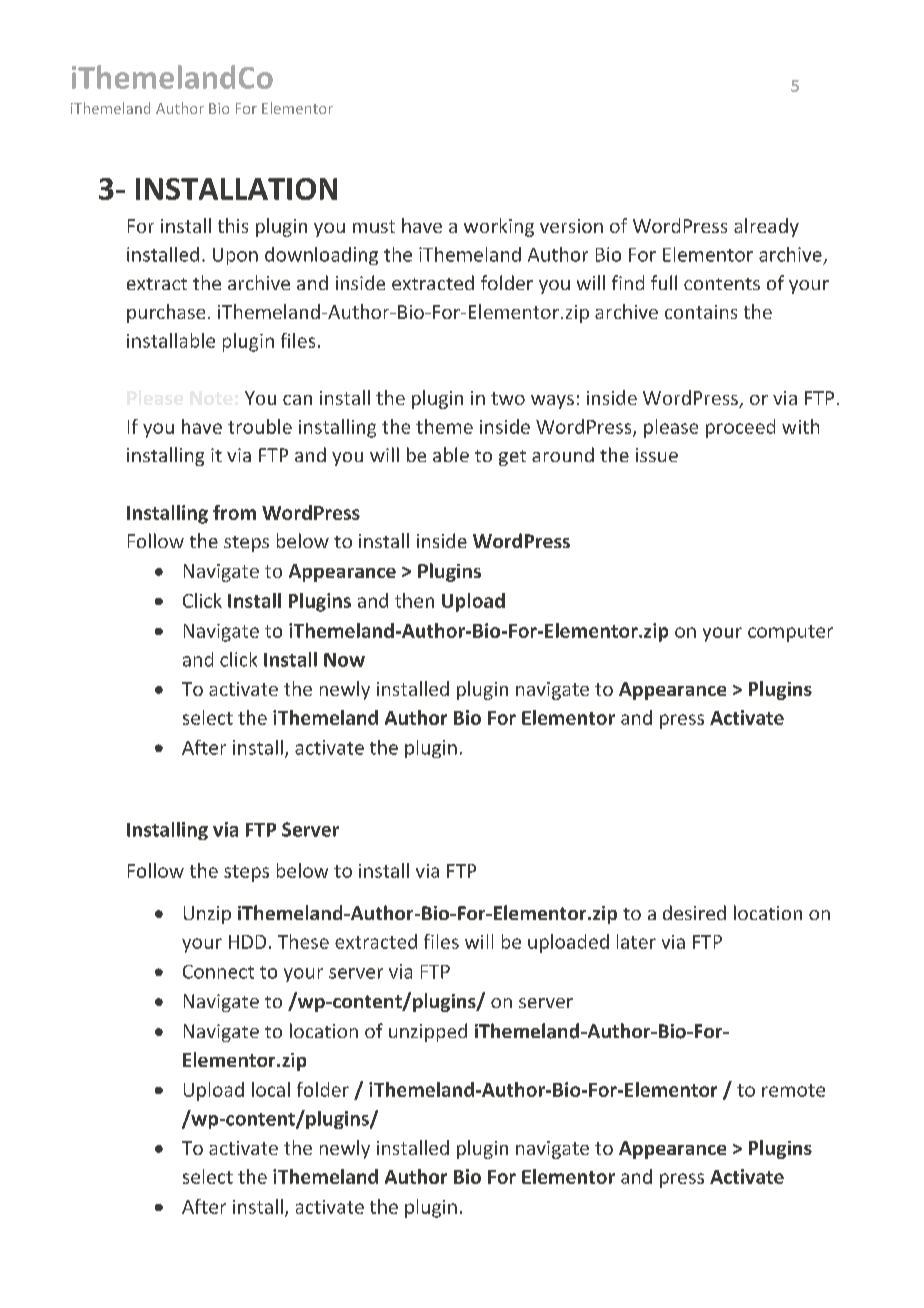 This image has width=924, height=1308. Describe the element at coordinates (740, 428) in the image. I see `proceed` at that location.
